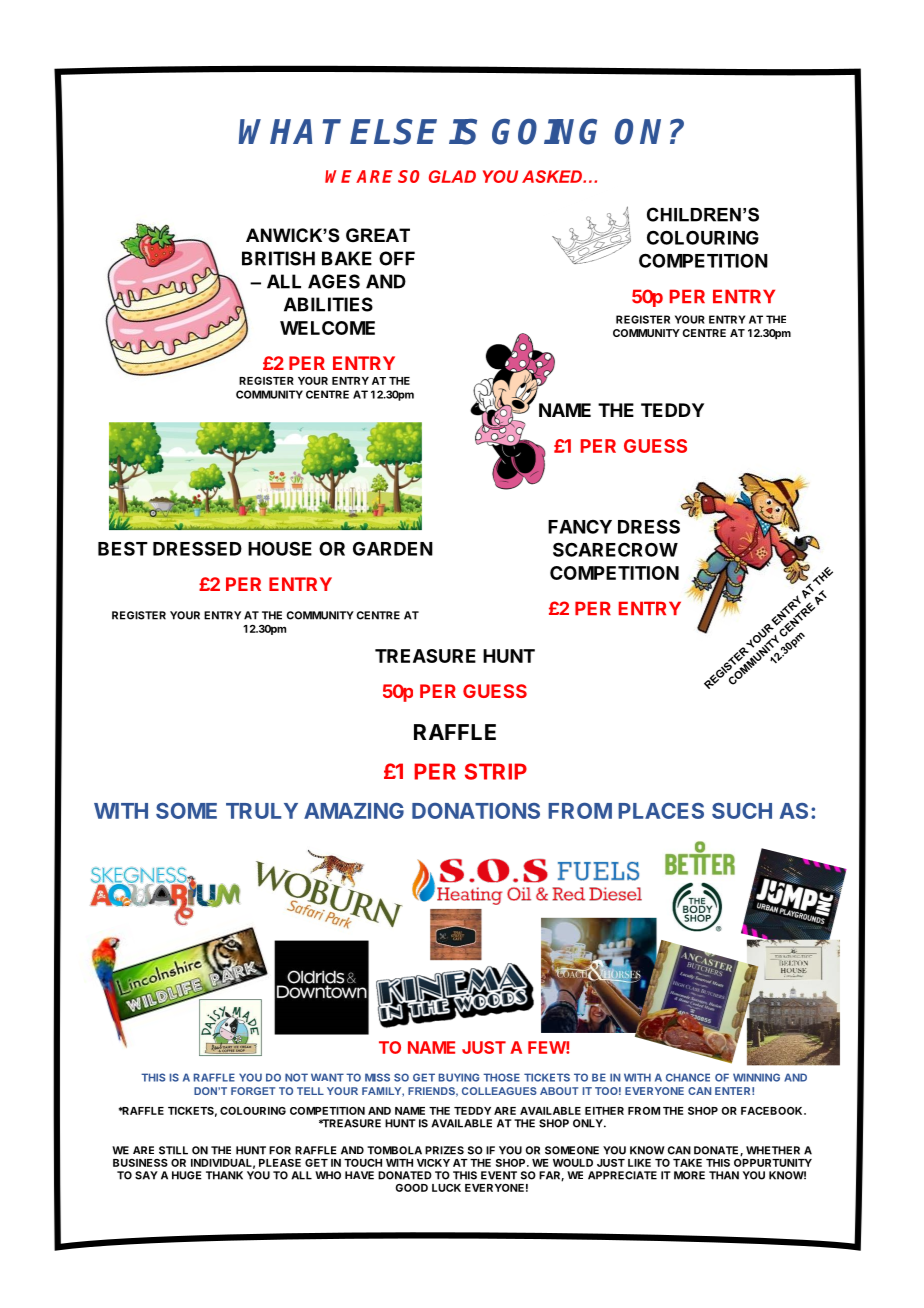  What do you see at coordinates (278, 258) in the document?
I see `BRITISH` at bounding box center [278, 258].
